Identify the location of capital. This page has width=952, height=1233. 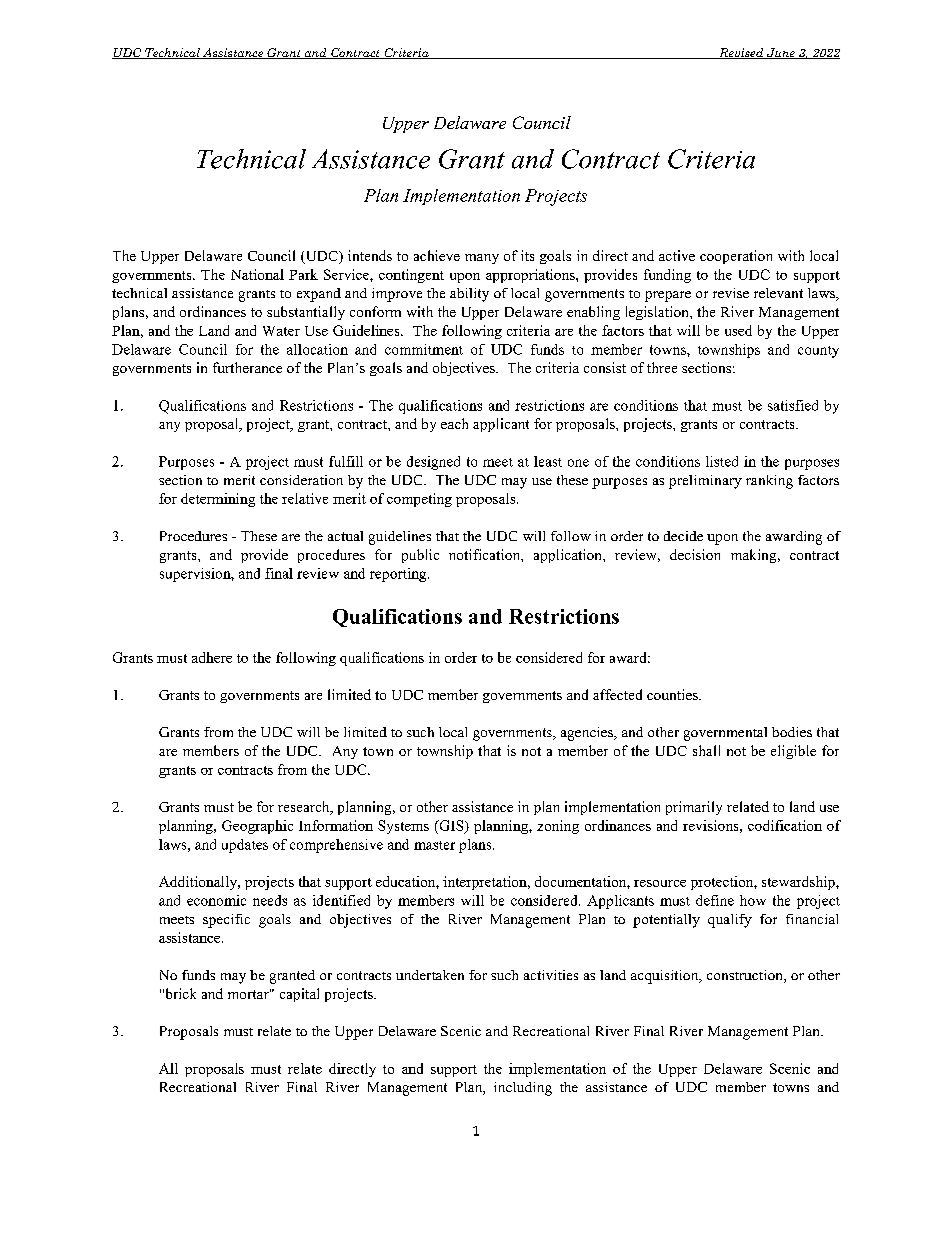
(299, 995).
